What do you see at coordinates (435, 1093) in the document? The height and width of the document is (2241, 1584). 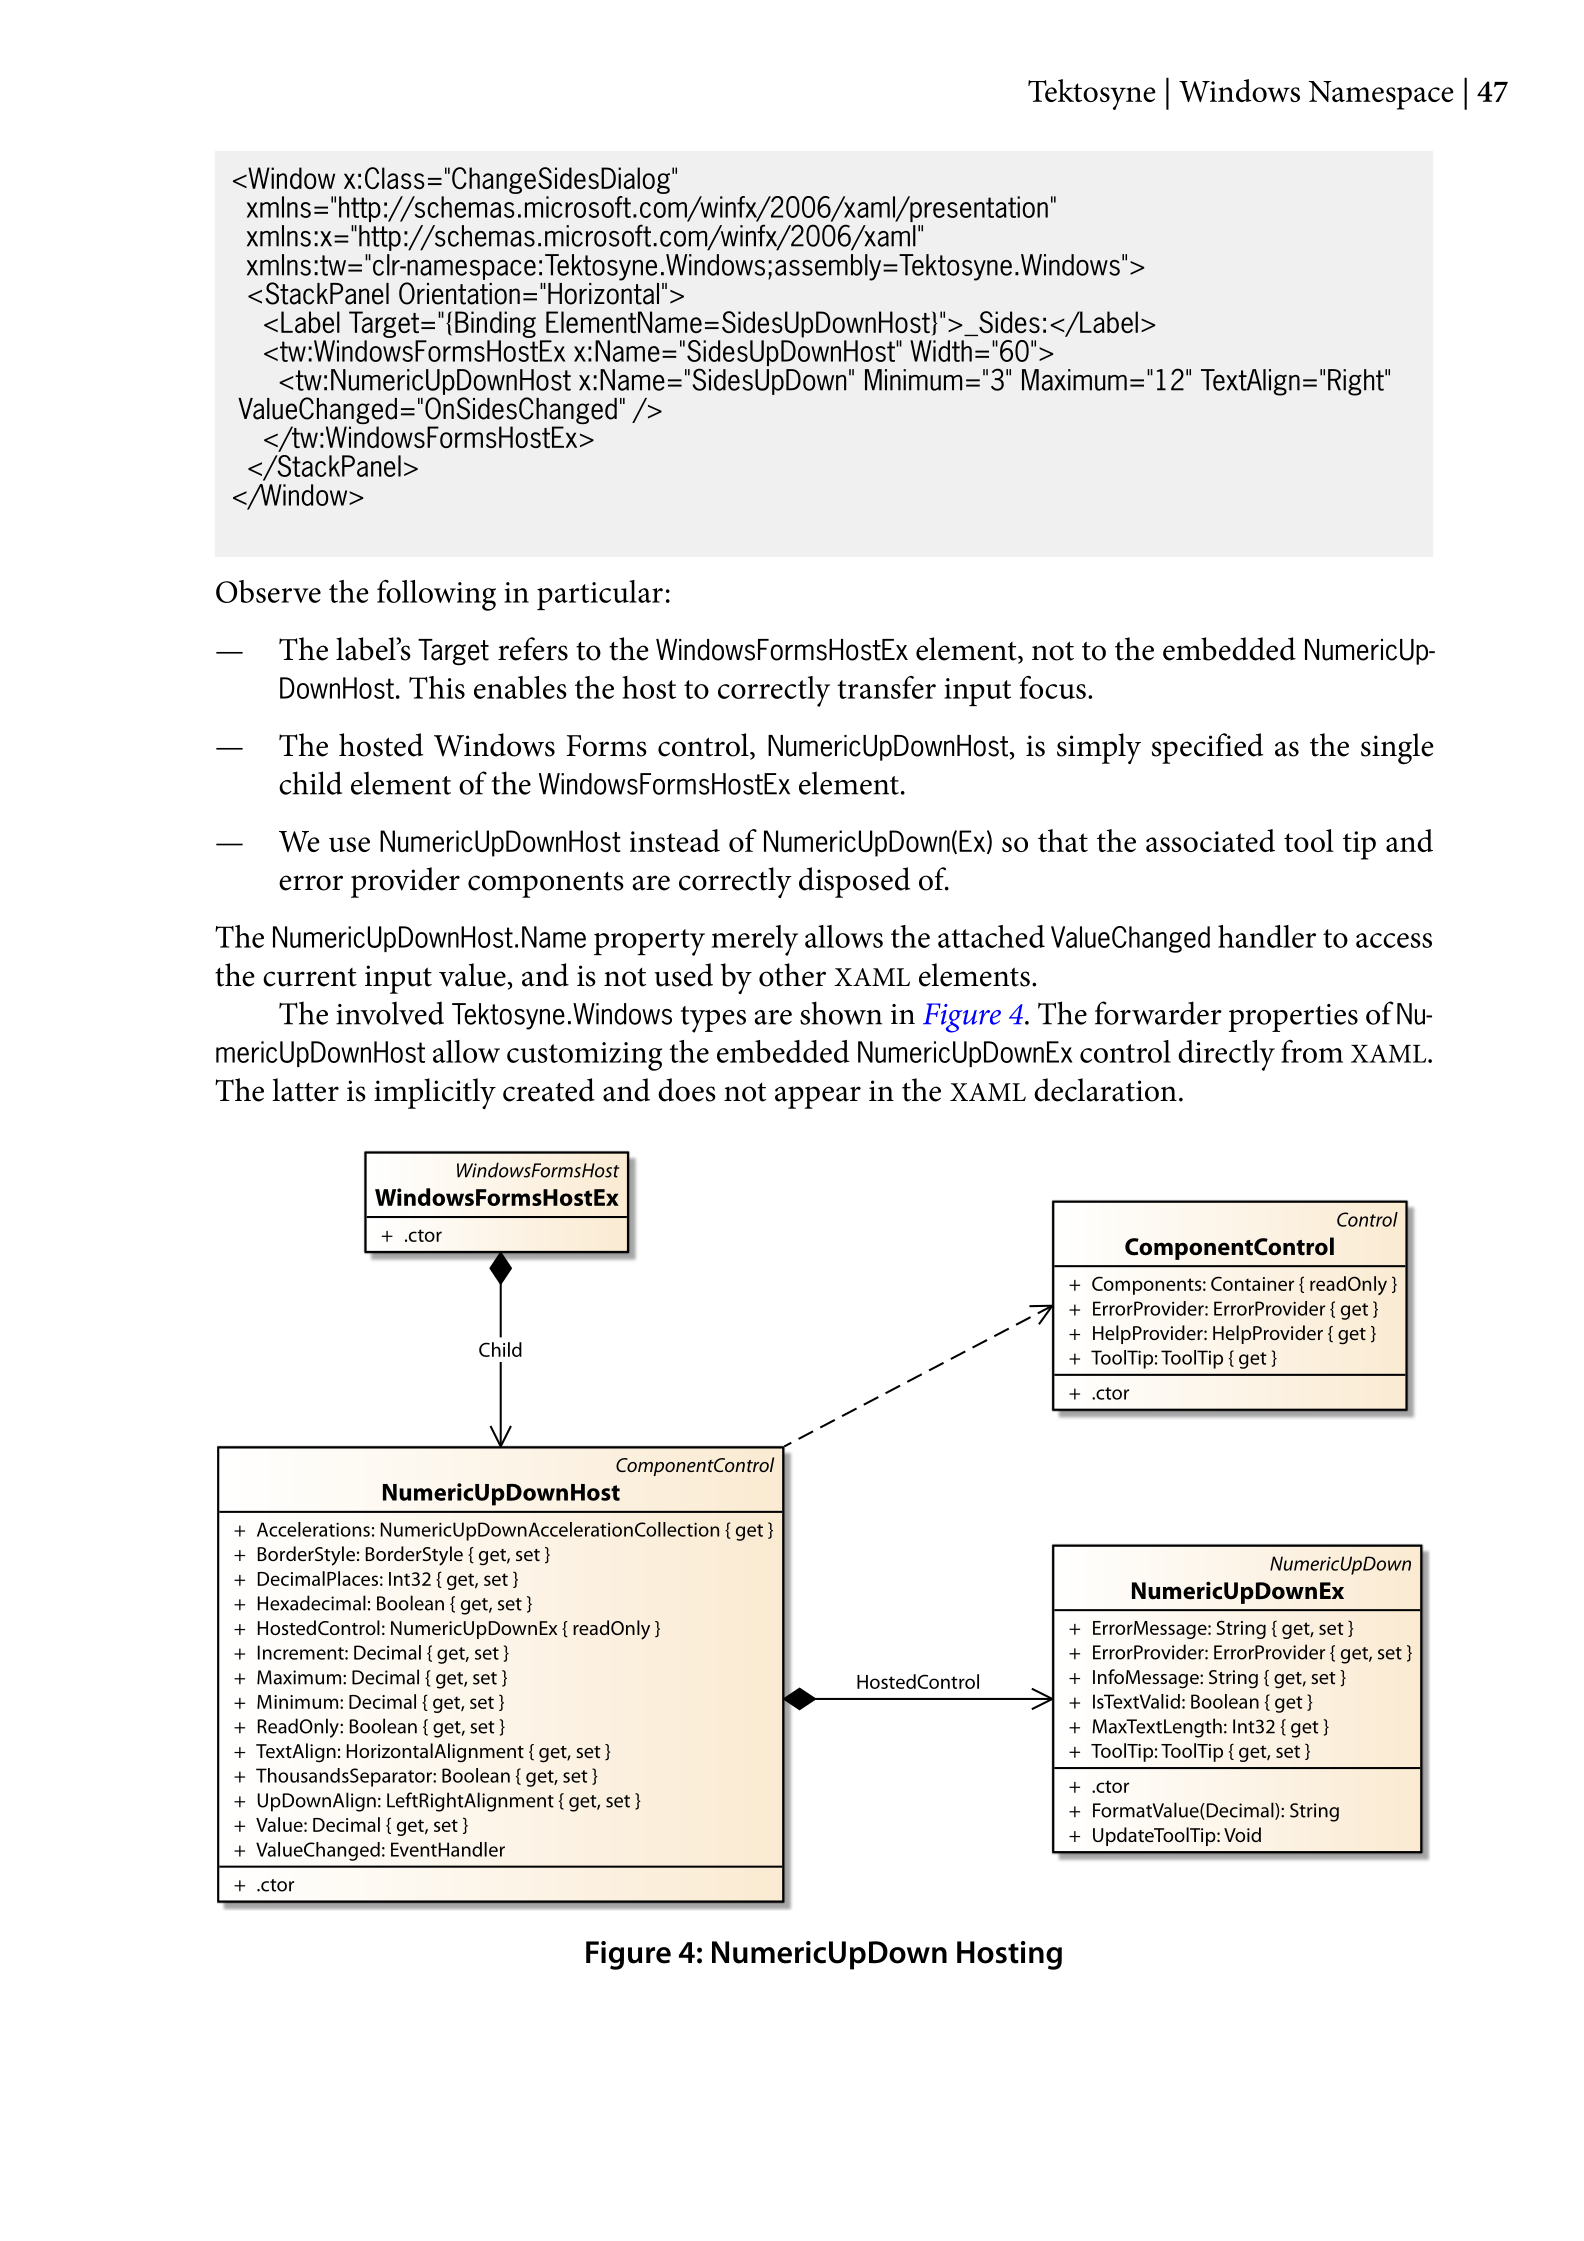 I see `implicitly` at bounding box center [435, 1093].
